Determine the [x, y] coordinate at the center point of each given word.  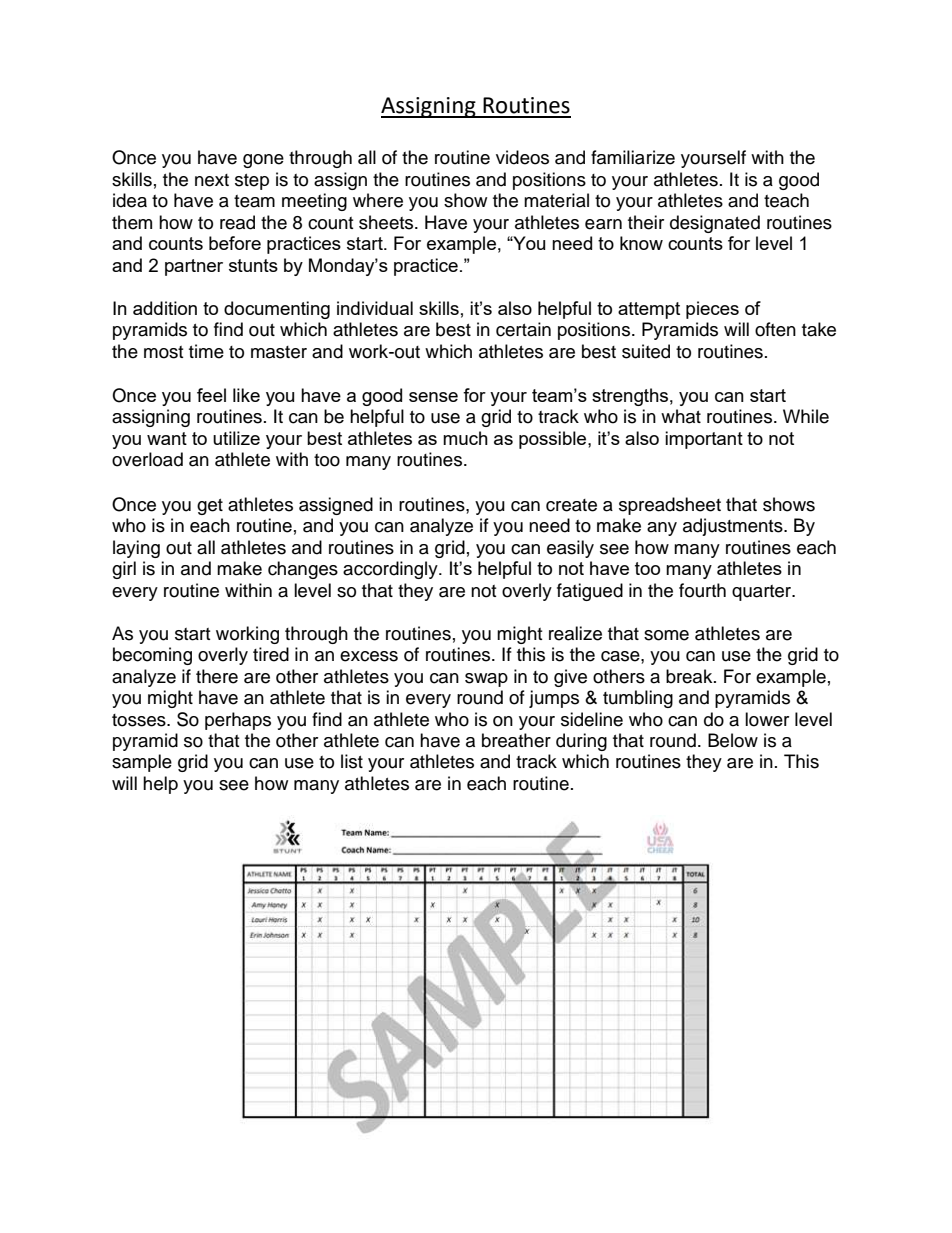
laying [136, 549]
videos [522, 157]
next [212, 180]
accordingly [391, 570]
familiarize [633, 157]
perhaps [238, 721]
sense [433, 397]
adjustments [734, 527]
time [206, 351]
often [775, 329]
